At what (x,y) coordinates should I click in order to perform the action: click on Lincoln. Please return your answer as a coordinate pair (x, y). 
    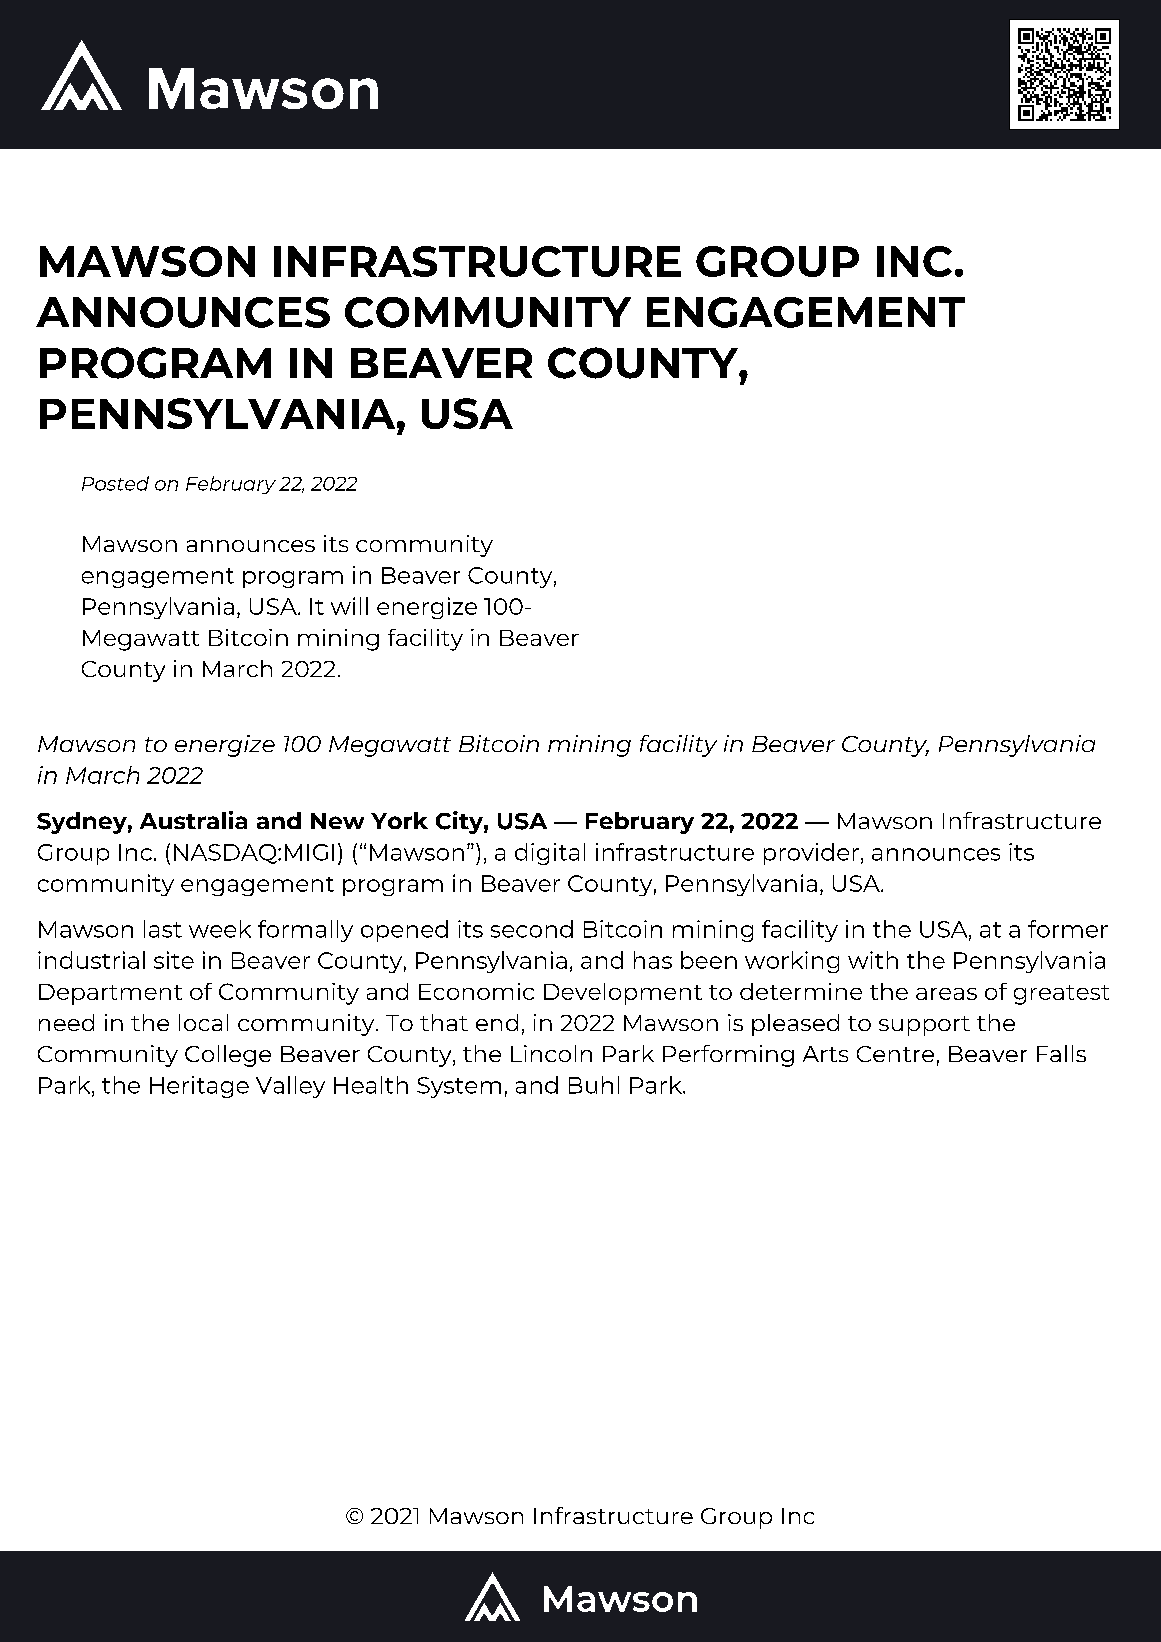
    Looking at the image, I should click on (551, 1053).
